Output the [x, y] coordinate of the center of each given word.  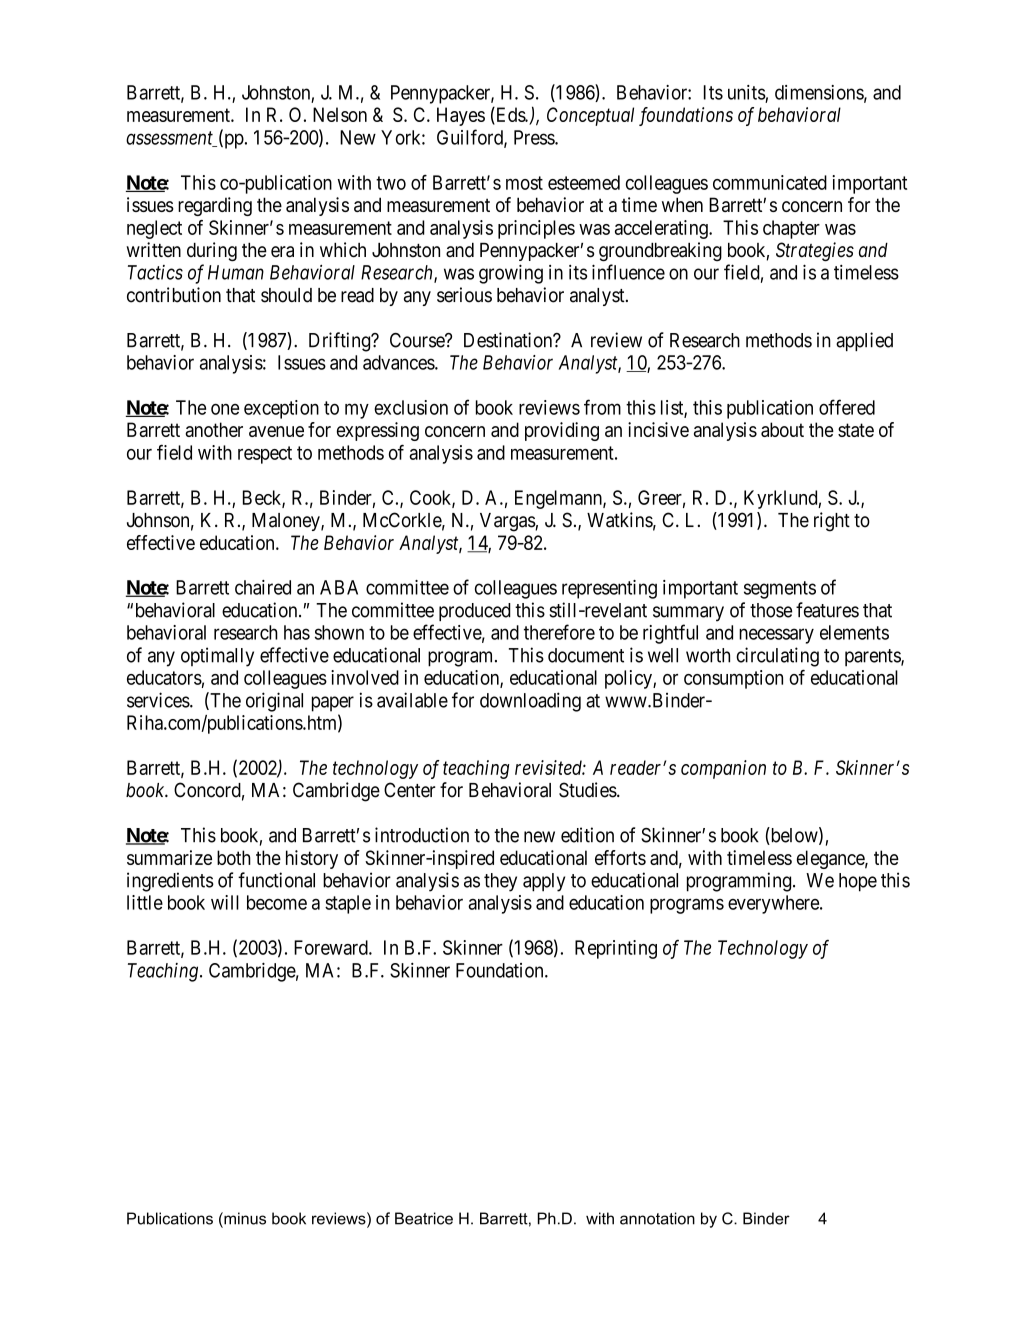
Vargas [508, 522]
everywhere [774, 904]
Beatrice [424, 1218]
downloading [530, 702]
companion [723, 769]
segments [780, 590]
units [747, 92]
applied [864, 341]
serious [464, 295]
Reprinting [616, 949]
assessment [170, 139]
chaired [263, 587]
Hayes [461, 116]
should [286, 295]
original [274, 702]
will [225, 902]
